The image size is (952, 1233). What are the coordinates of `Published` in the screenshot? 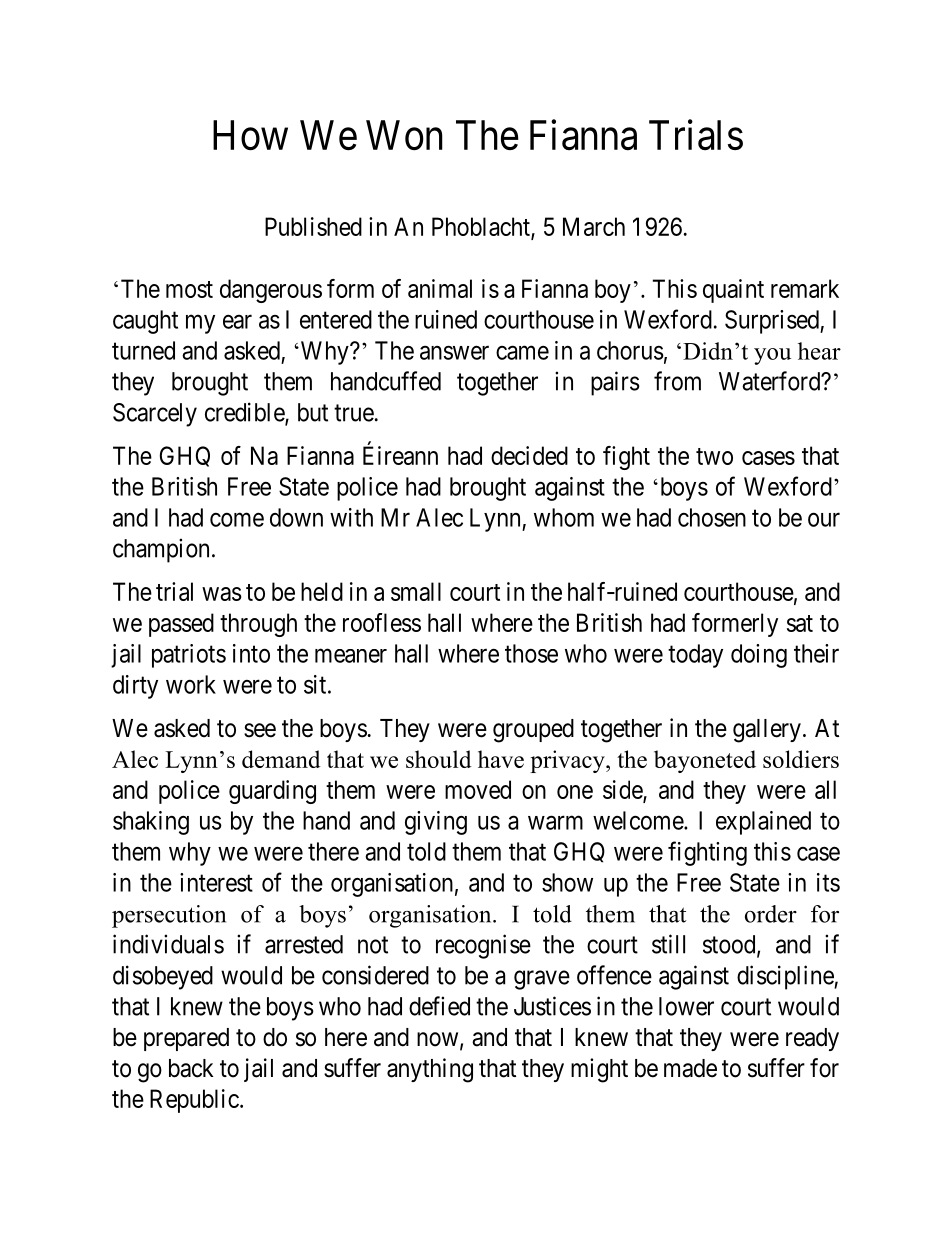 It's located at (313, 226).
